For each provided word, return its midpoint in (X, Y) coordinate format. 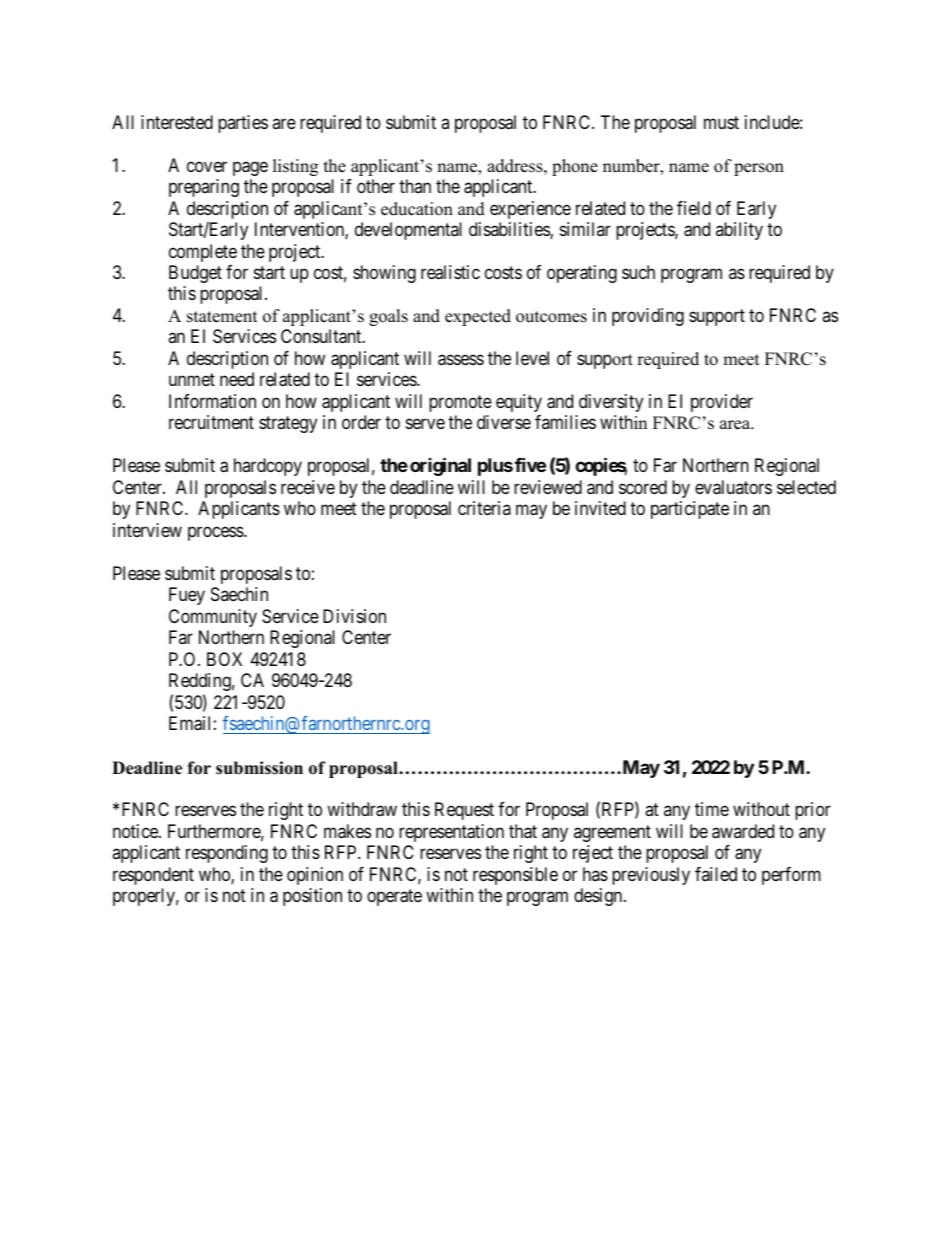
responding (227, 854)
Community (213, 618)
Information (212, 401)
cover (207, 166)
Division (354, 616)
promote (460, 403)
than (415, 186)
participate (690, 510)
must (721, 122)
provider (722, 403)
